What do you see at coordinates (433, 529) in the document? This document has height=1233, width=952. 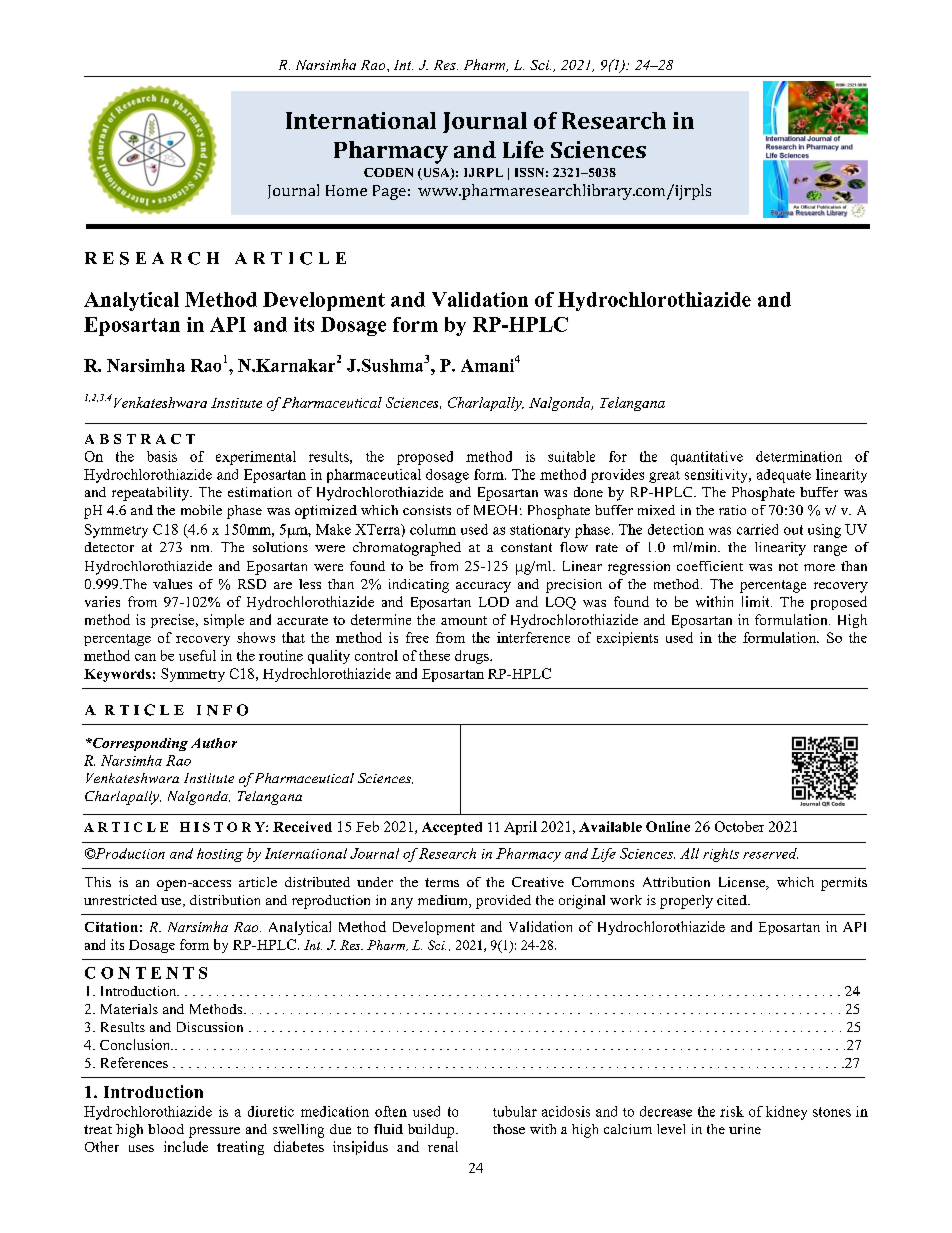 I see `column` at bounding box center [433, 529].
